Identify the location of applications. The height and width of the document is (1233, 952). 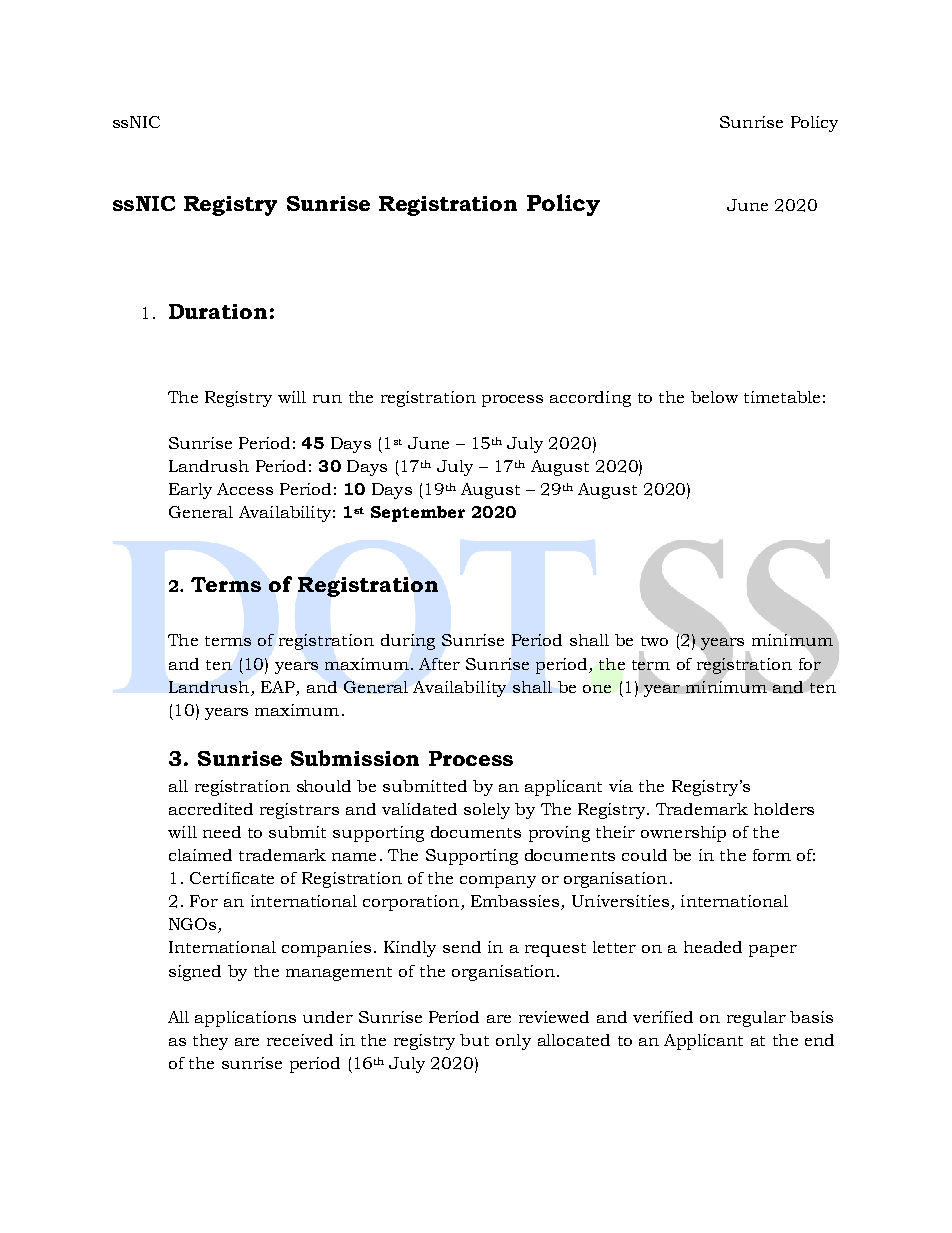
(245, 1019).
